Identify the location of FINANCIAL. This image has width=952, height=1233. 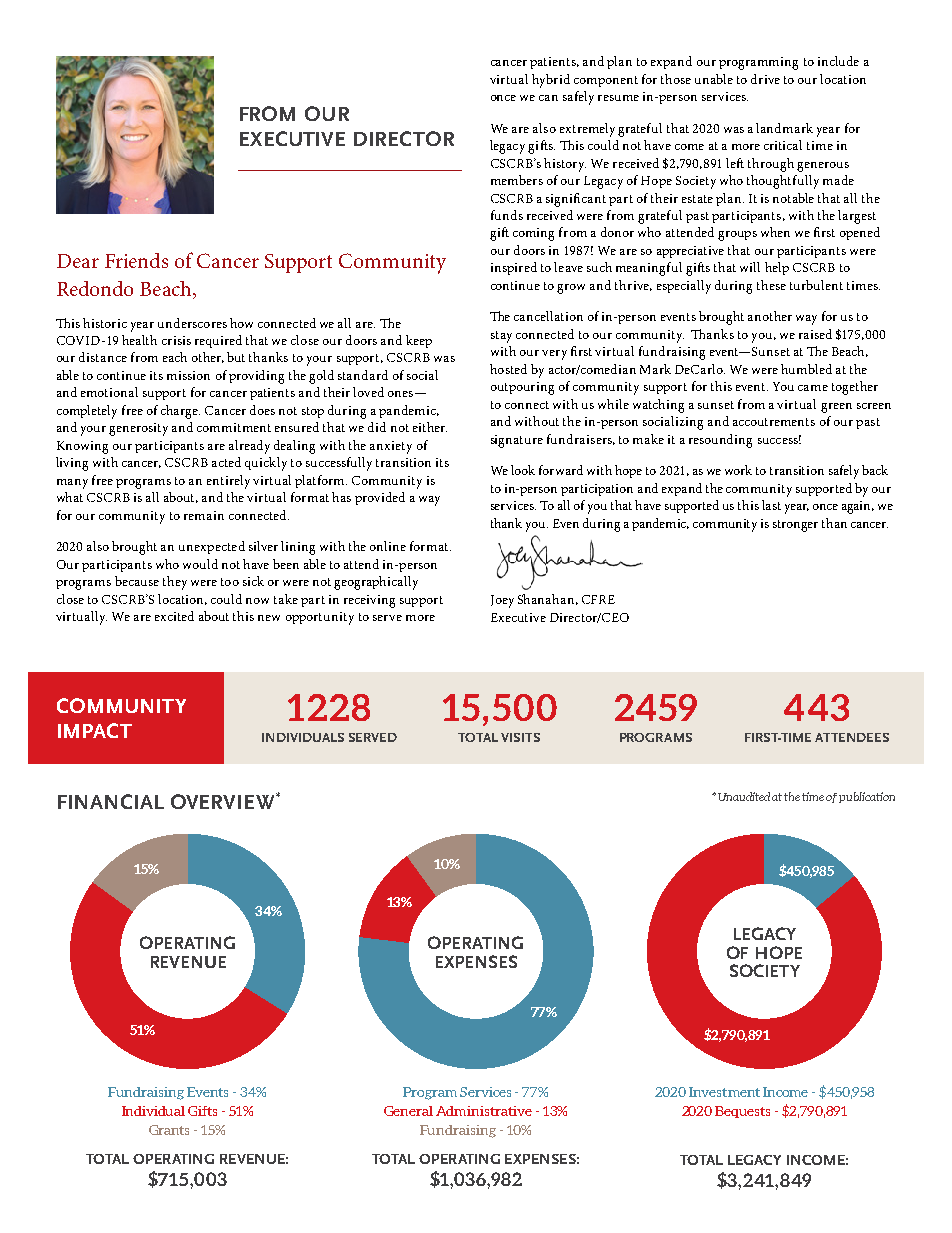
(111, 801).
